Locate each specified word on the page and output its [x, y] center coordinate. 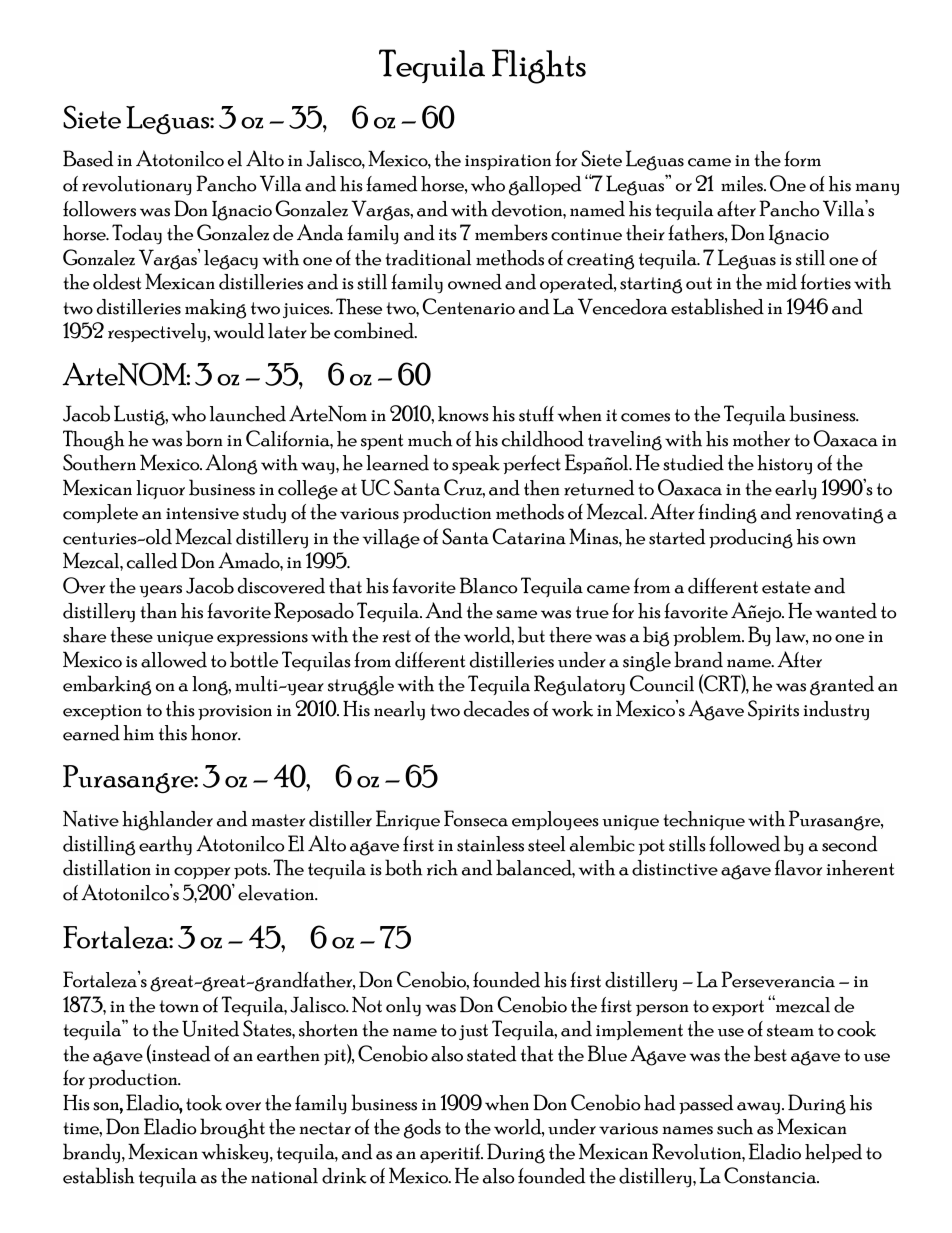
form [802, 159]
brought [232, 1128]
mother [761, 439]
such [735, 1127]
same [516, 614]
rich [442, 868]
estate [786, 587]
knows [463, 414]
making [215, 309]
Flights [539, 66]
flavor [798, 868]
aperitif [451, 1153]
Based [88, 158]
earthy [165, 845]
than [158, 611]
